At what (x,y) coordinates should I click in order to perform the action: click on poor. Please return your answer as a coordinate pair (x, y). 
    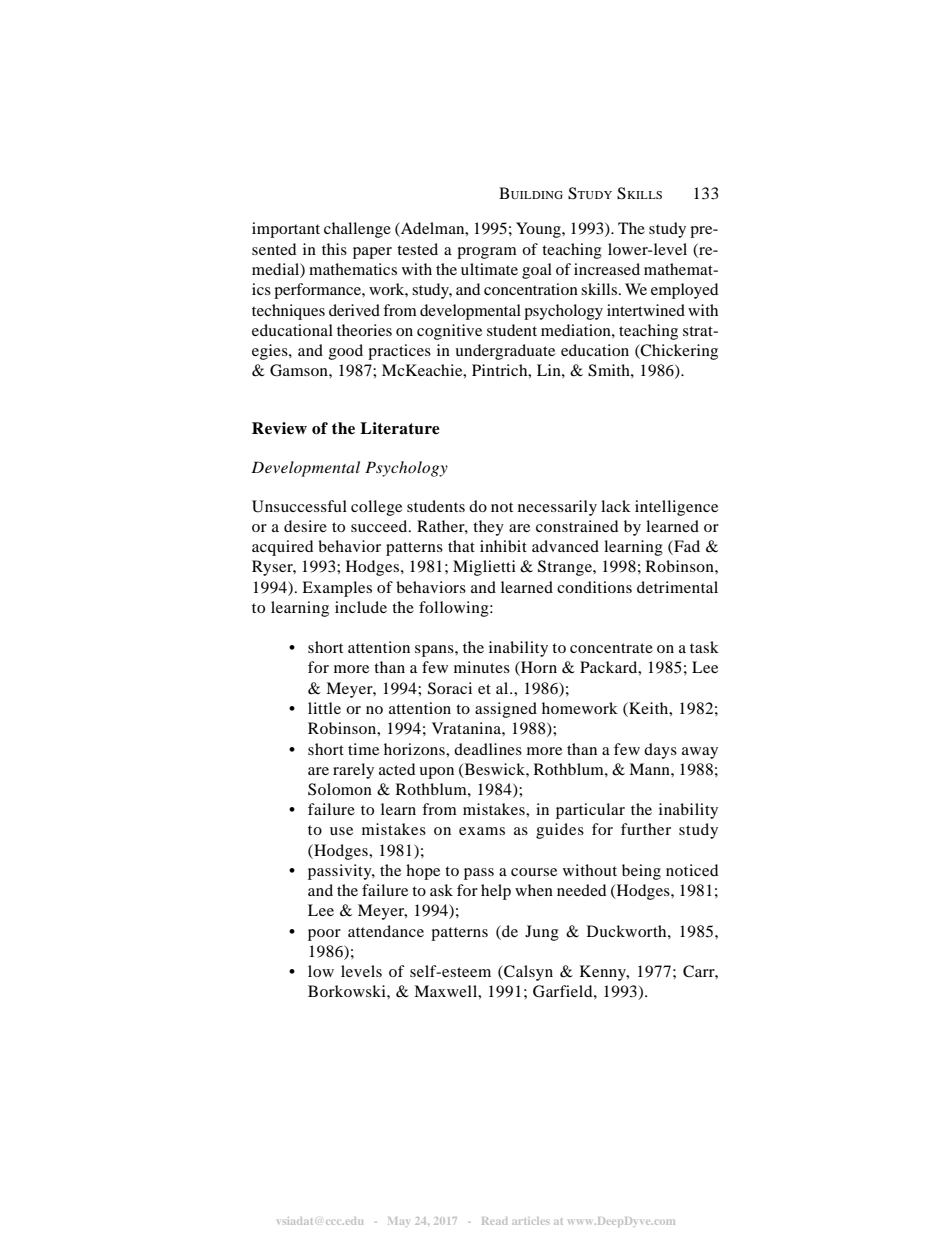
    Looking at the image, I should click on (324, 935).
